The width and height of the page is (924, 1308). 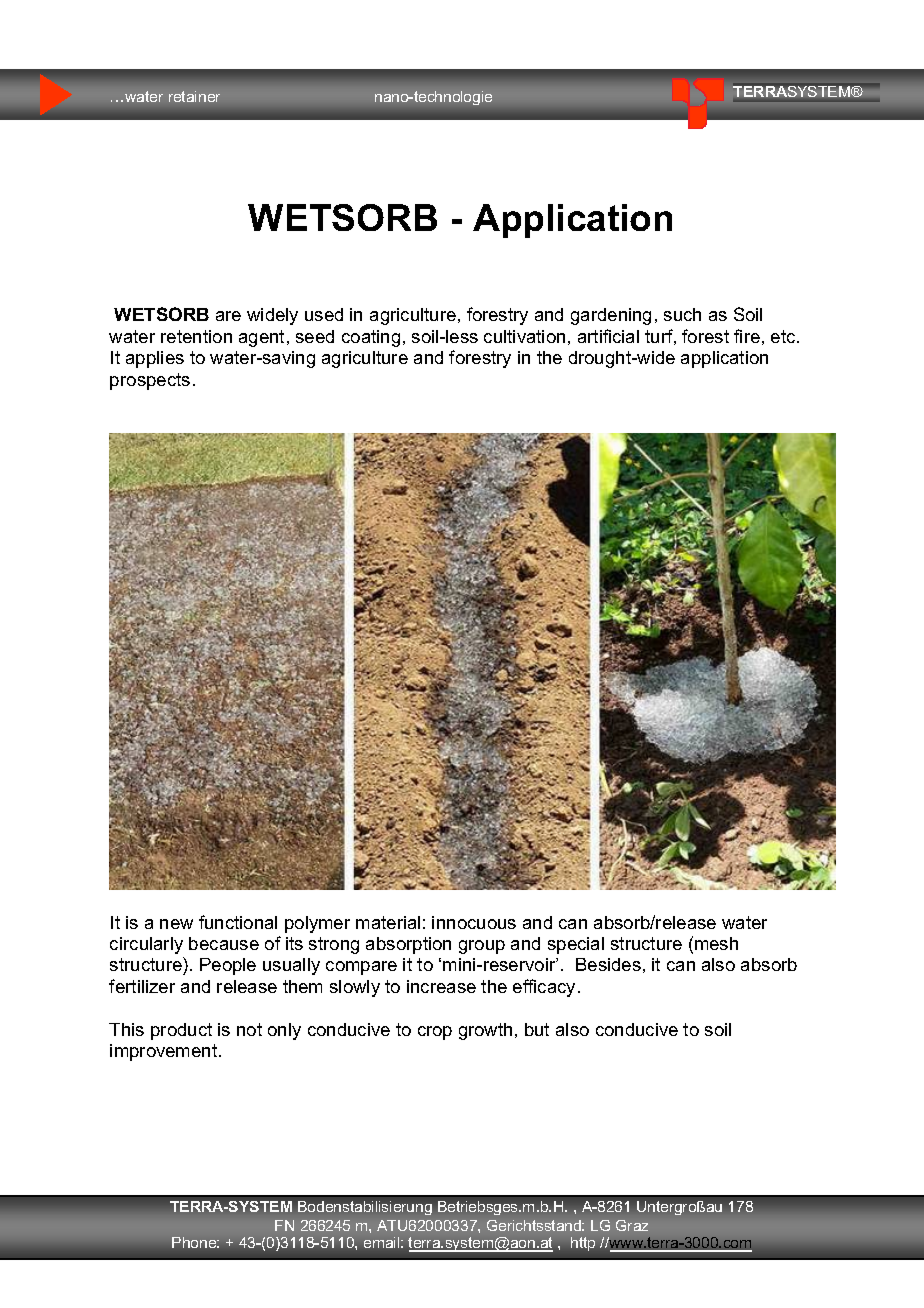 I want to click on innocuous, so click(x=474, y=922).
